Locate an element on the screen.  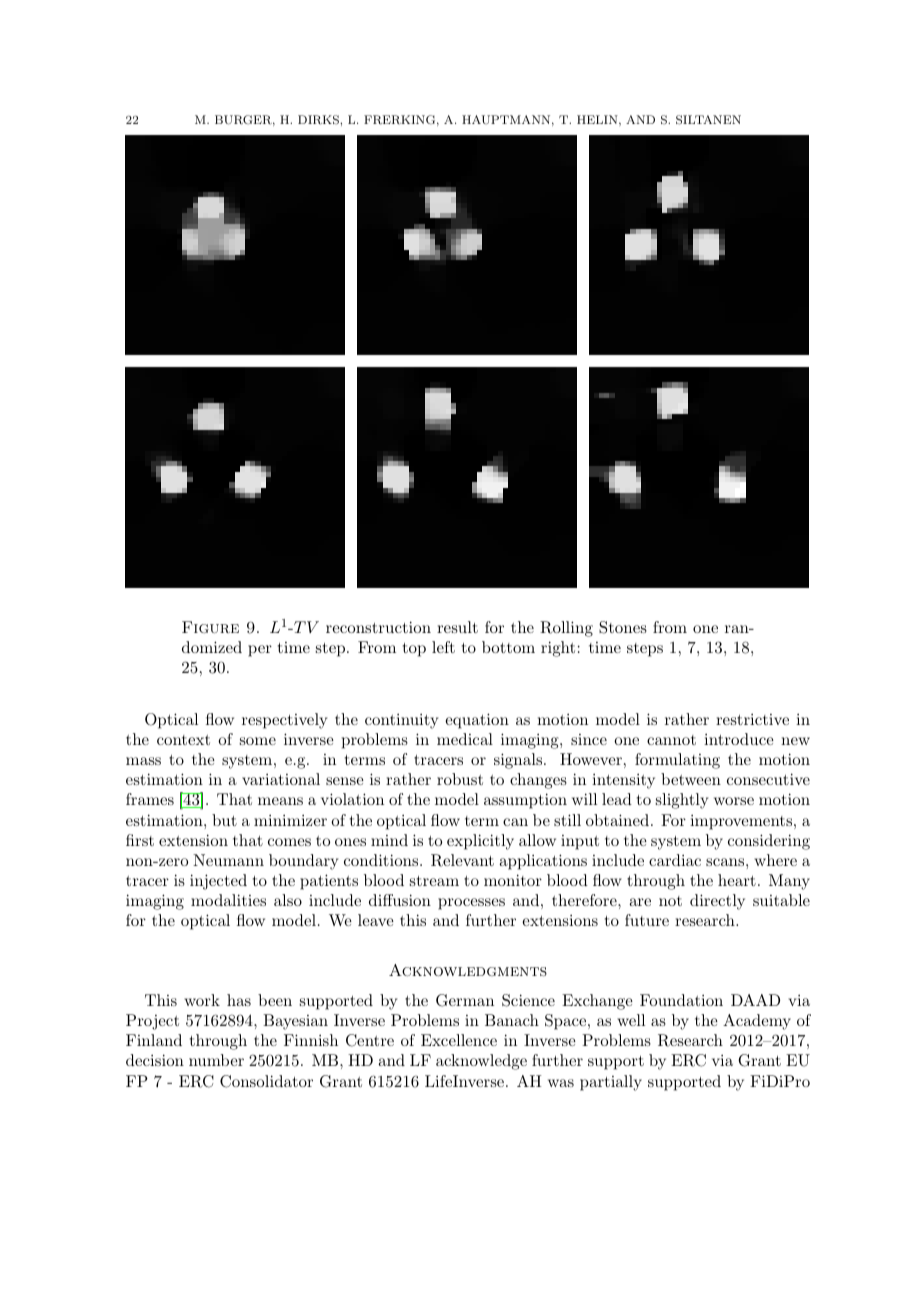
Rolling is located at coordinates (566, 629).
